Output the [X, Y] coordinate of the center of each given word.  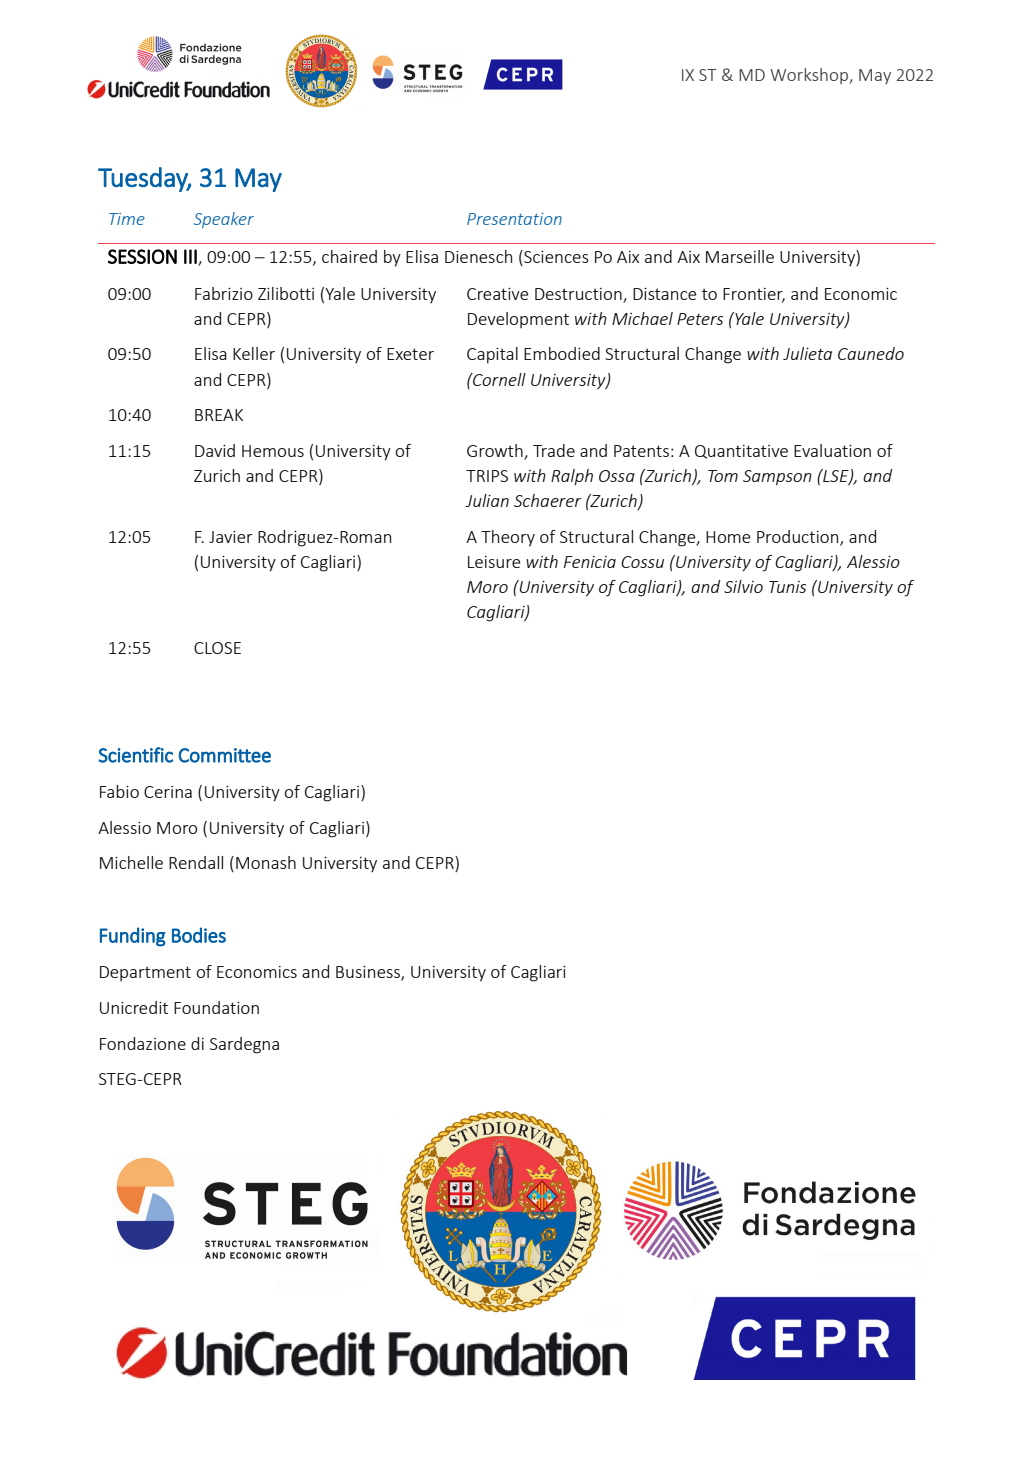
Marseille [740, 256]
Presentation [514, 219]
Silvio [743, 586]
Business [369, 973]
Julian [487, 500]
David [215, 450]
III [191, 257]
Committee [225, 755]
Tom [723, 476]
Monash [266, 862]
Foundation [216, 1007]
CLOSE [217, 648]
